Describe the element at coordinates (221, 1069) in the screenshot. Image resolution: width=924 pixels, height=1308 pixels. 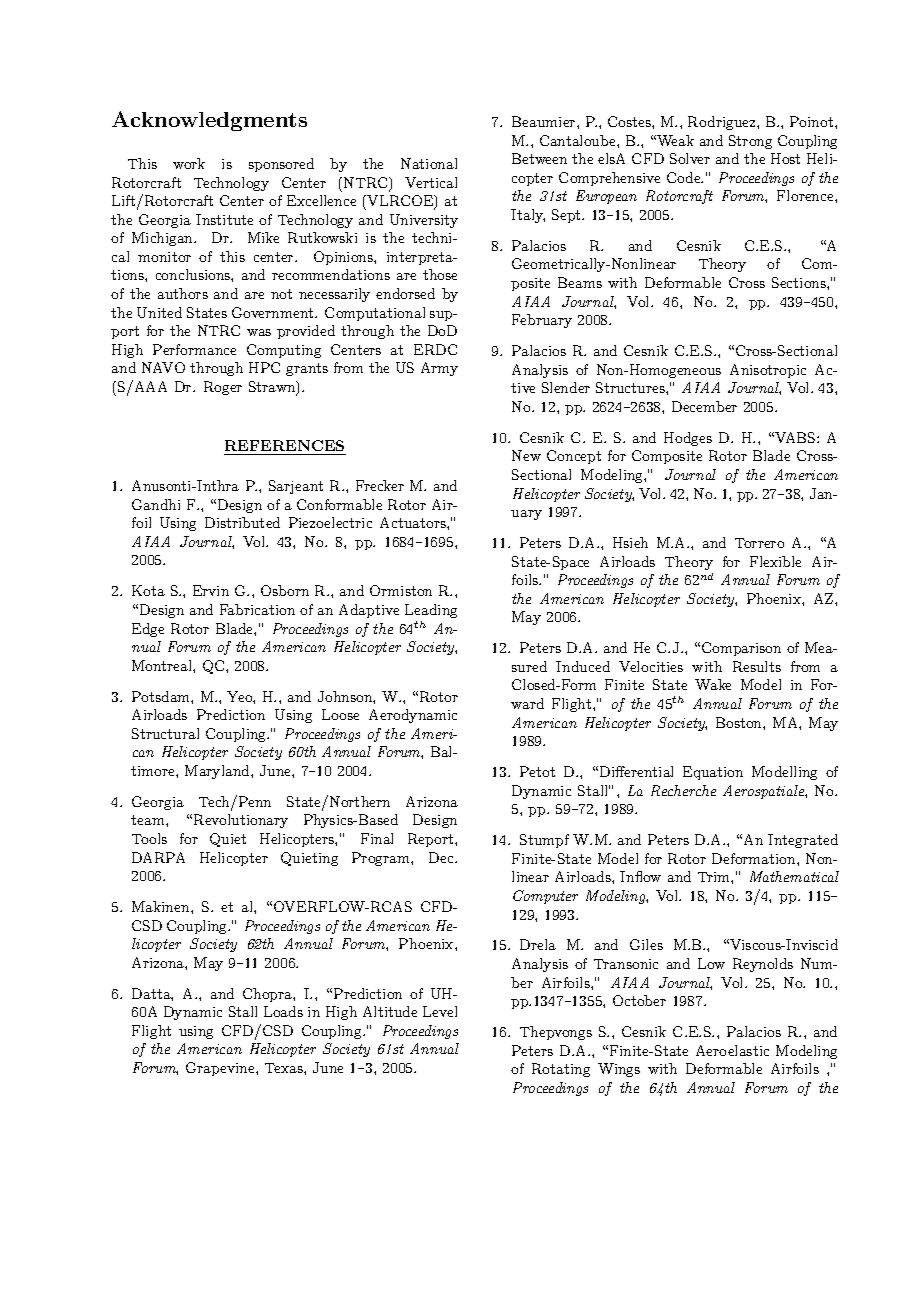
I see `Grapevine` at that location.
